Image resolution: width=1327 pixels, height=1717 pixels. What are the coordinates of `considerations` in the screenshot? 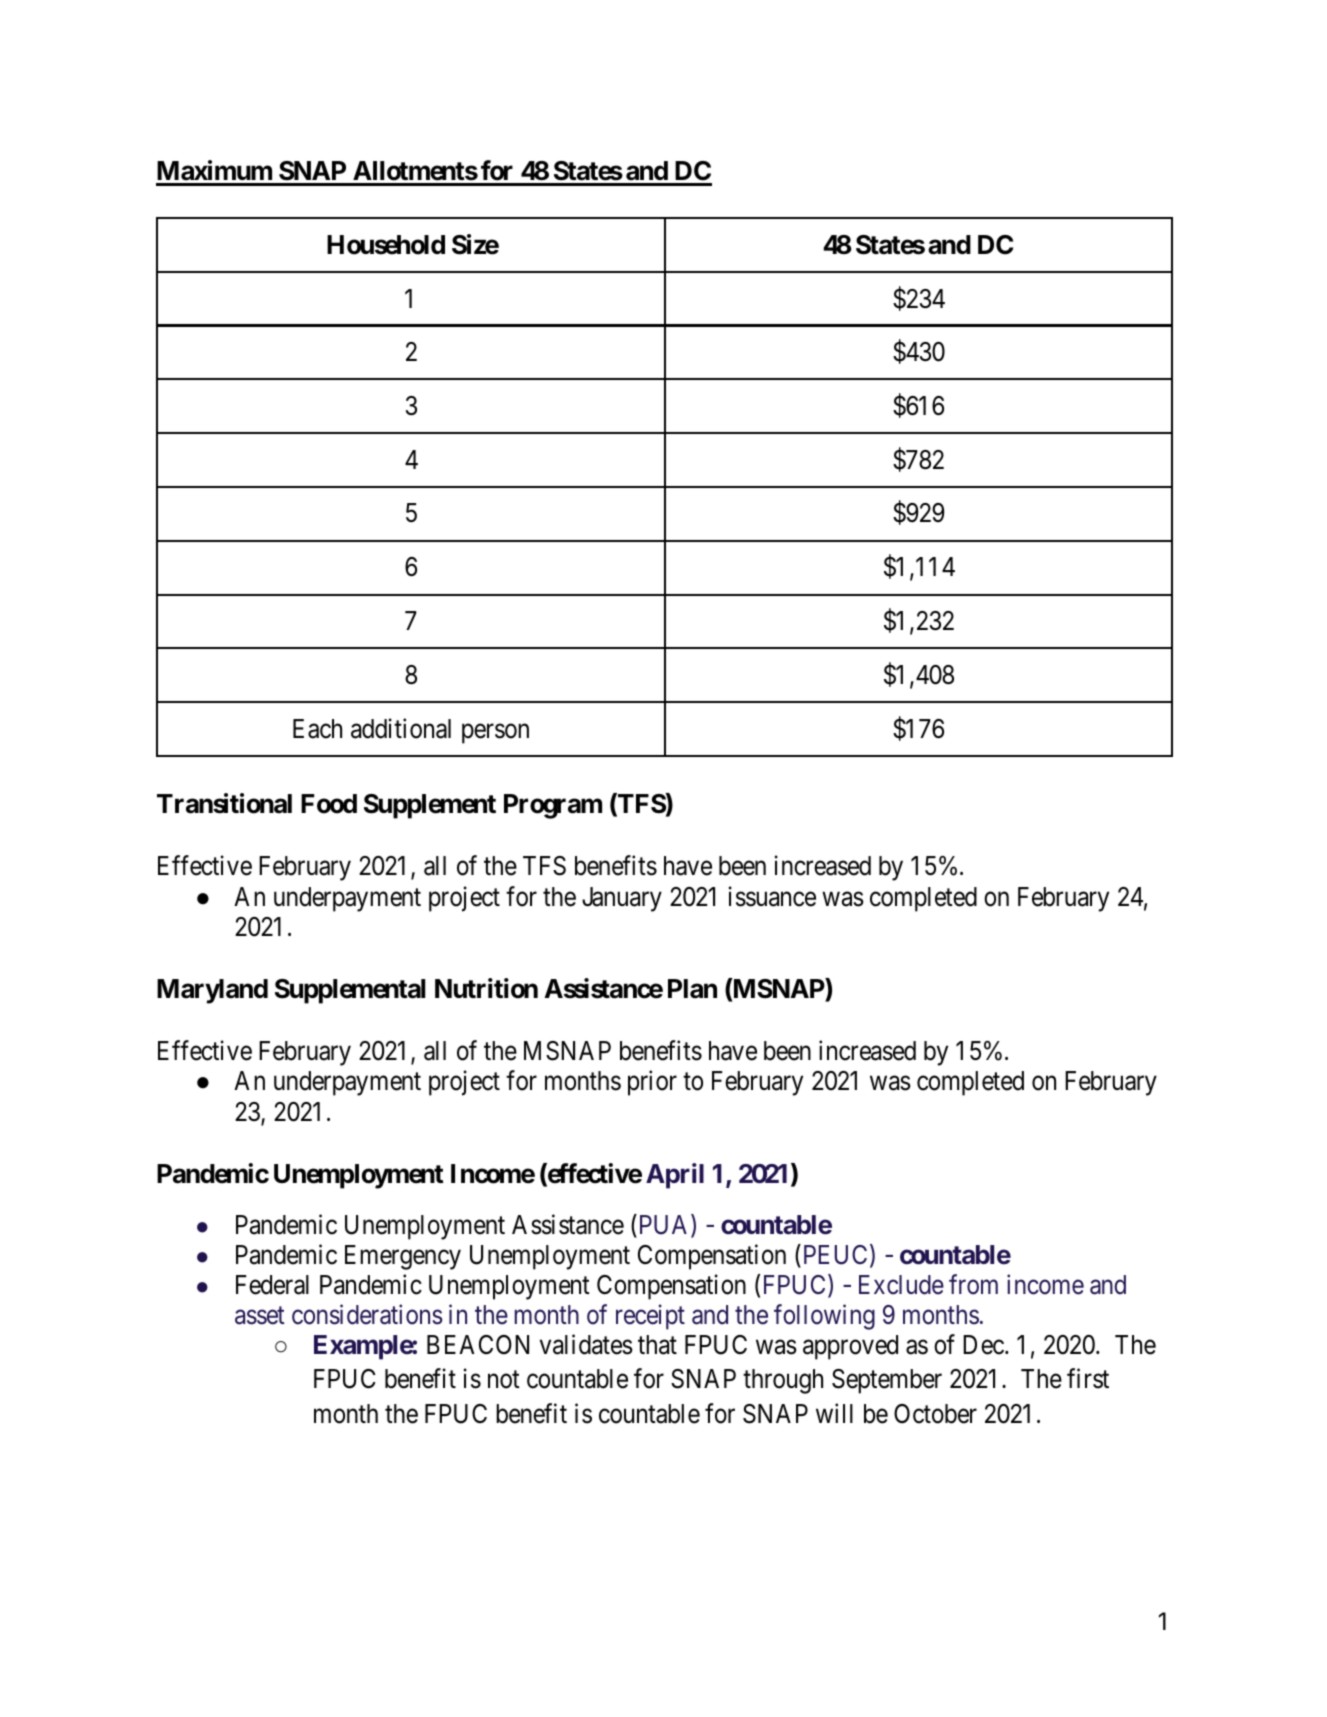 It's located at (367, 1314).
